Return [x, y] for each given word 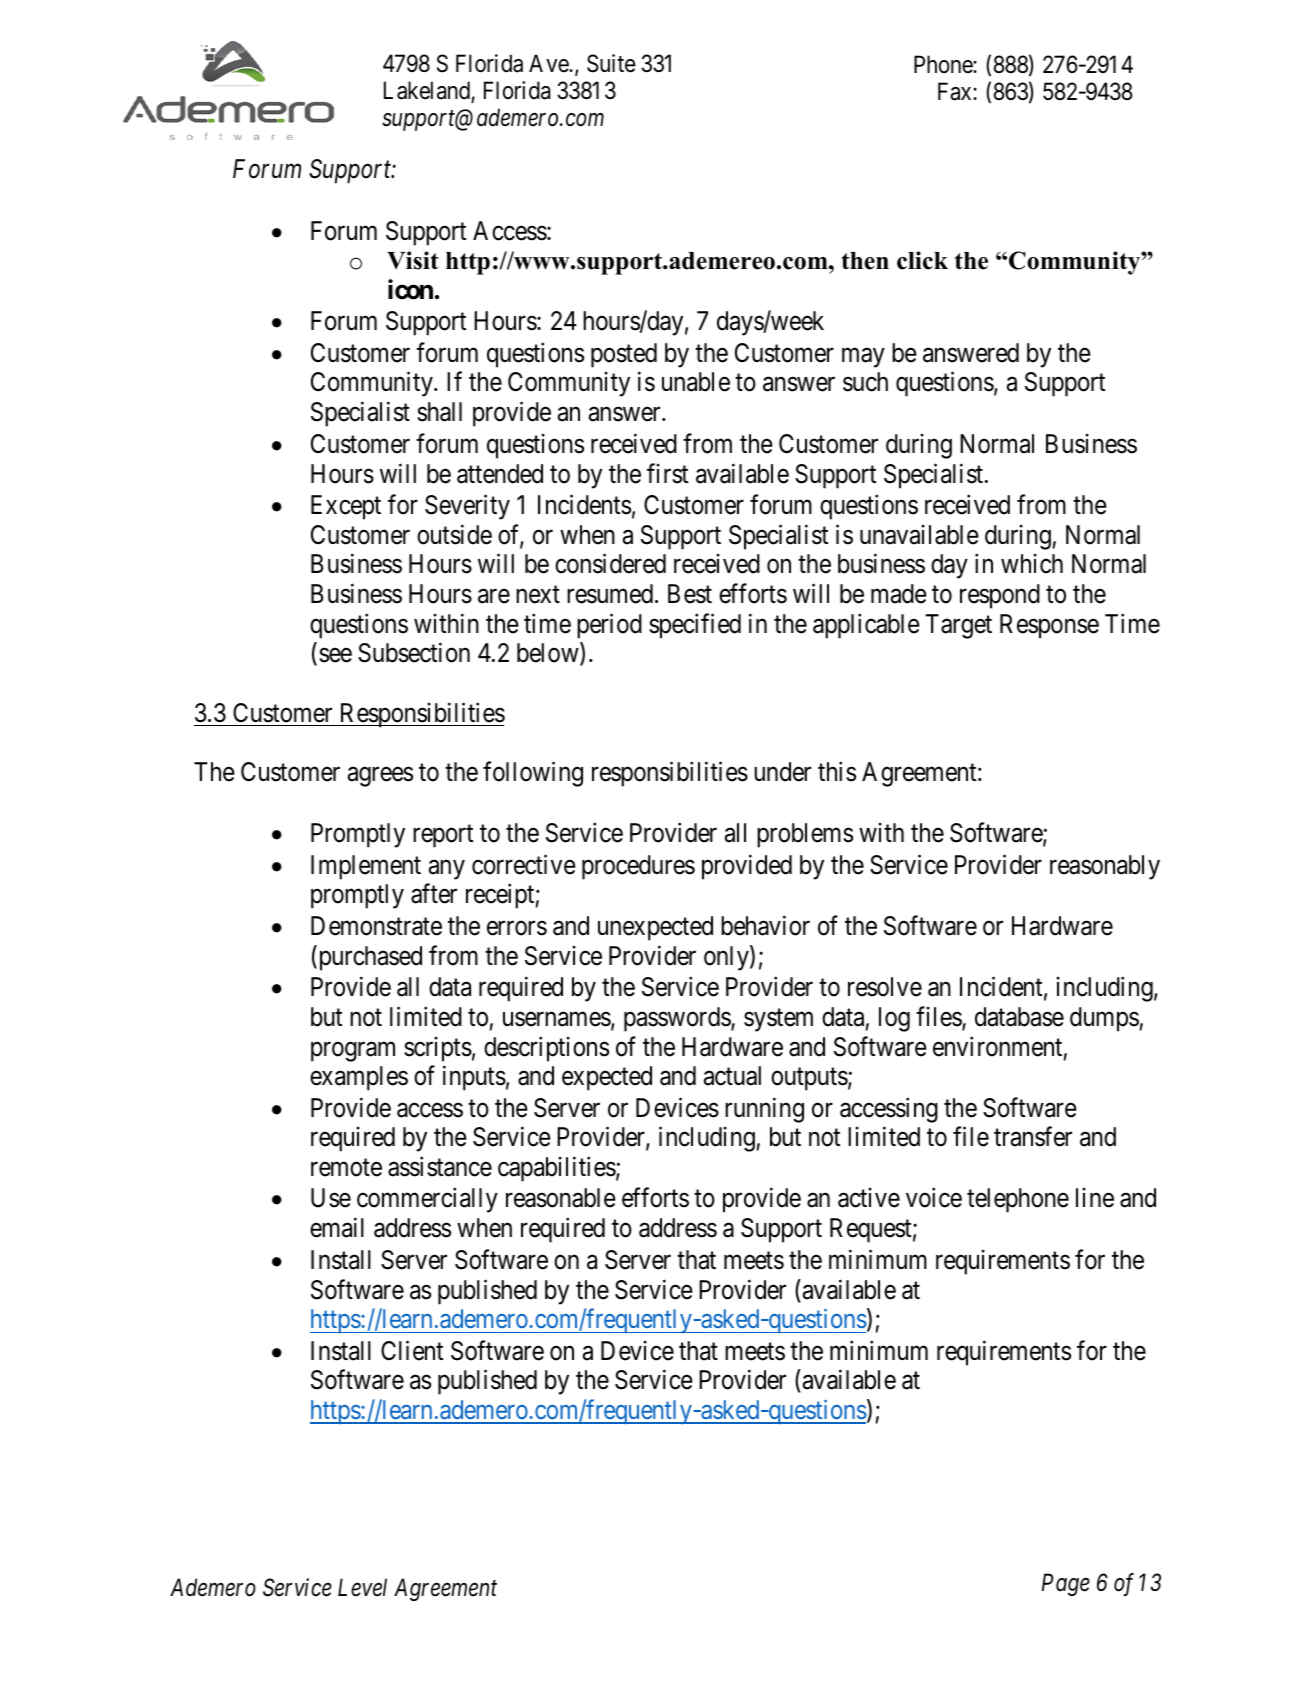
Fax [956, 92]
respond [1000, 596]
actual [732, 1076]
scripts [438, 1049]
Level [362, 1587]
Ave [549, 63]
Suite [611, 63]
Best [690, 594]
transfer [1033, 1137]
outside [454, 534]
